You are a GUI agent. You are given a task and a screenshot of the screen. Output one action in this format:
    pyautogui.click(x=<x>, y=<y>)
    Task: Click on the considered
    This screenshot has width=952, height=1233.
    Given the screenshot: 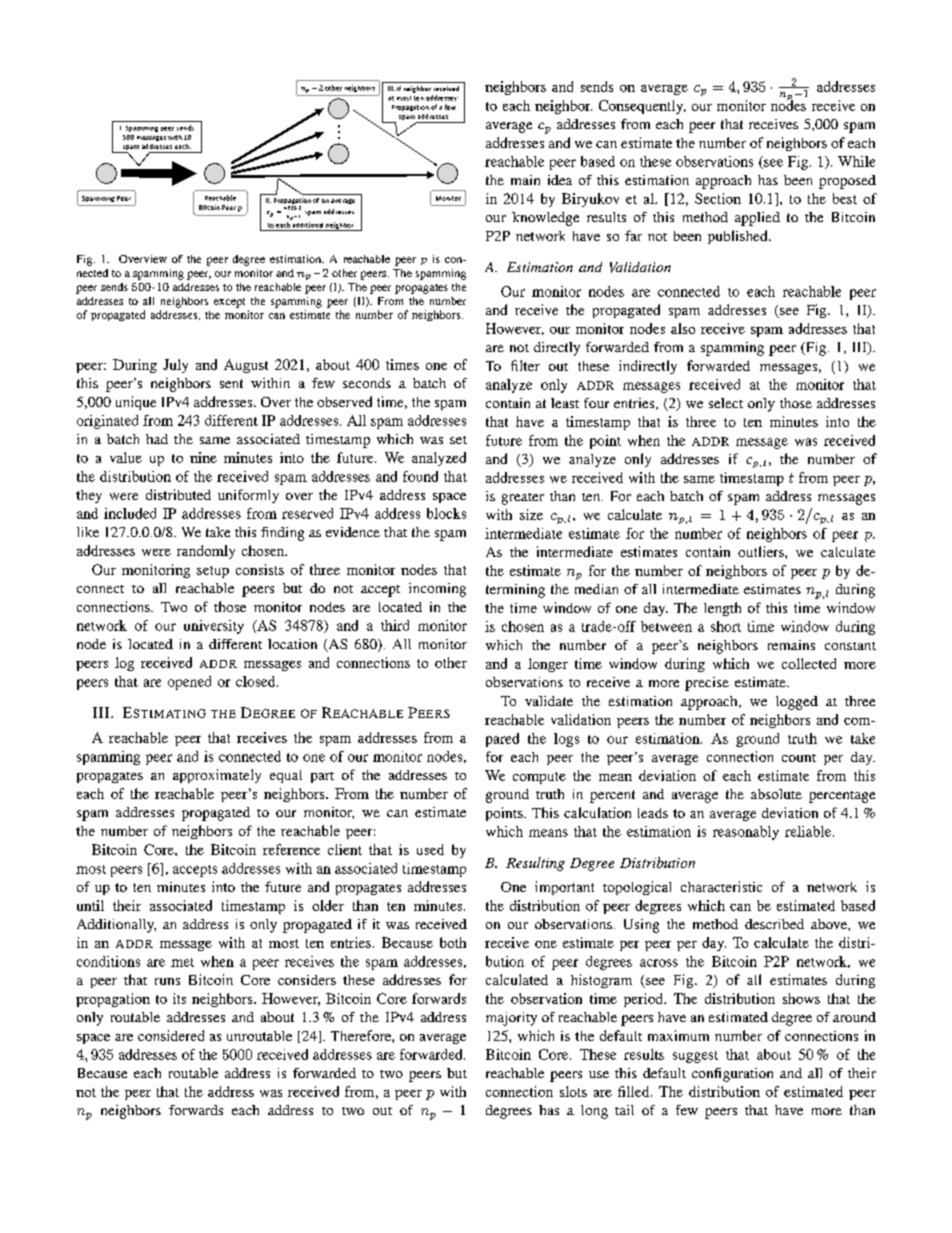 What is the action you would take?
    pyautogui.click(x=171, y=1035)
